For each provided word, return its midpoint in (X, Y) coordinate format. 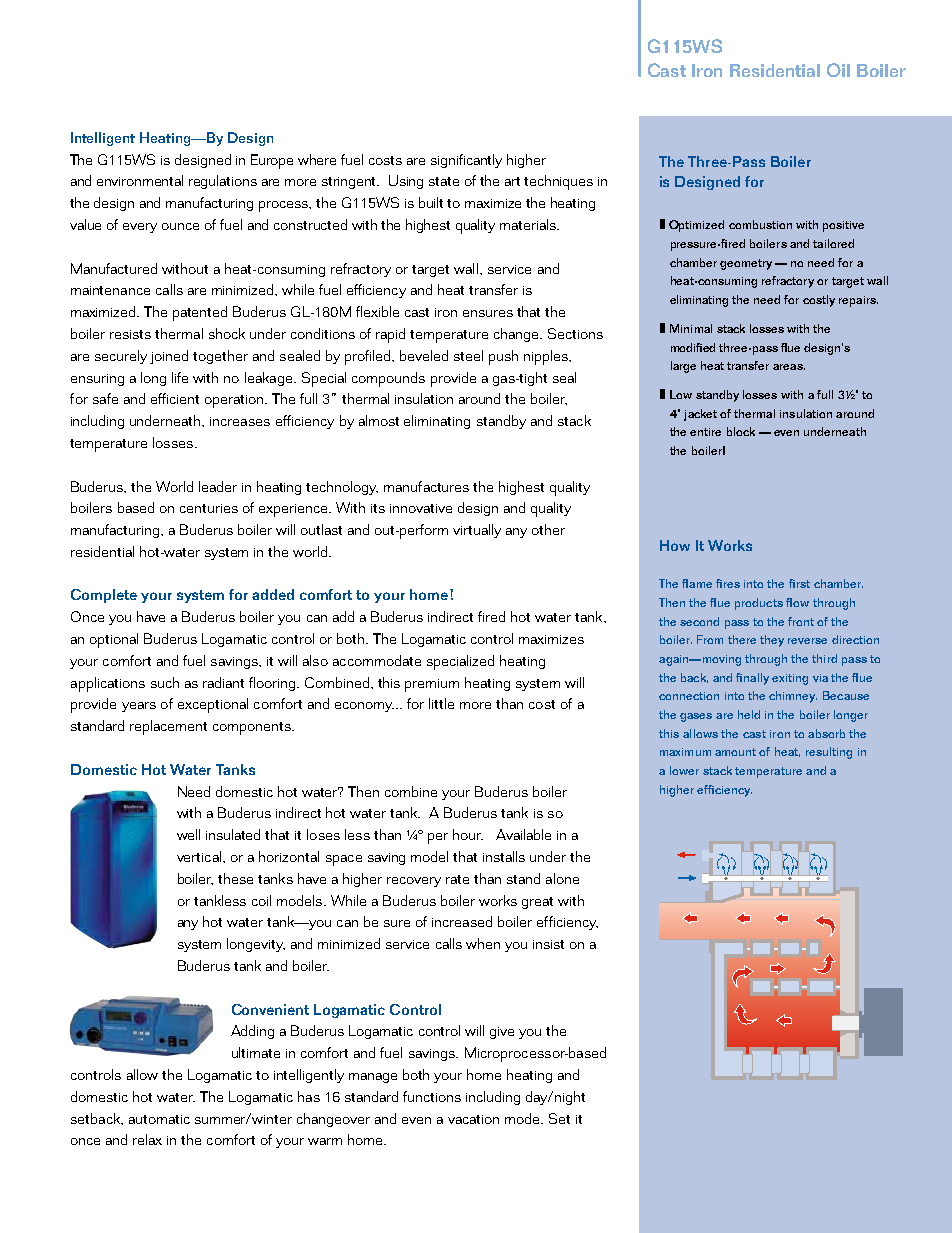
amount (735, 752)
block (741, 431)
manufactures (426, 486)
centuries (209, 508)
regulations (223, 182)
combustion (760, 224)
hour (468, 834)
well (188, 834)
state (444, 181)
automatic (159, 1119)
